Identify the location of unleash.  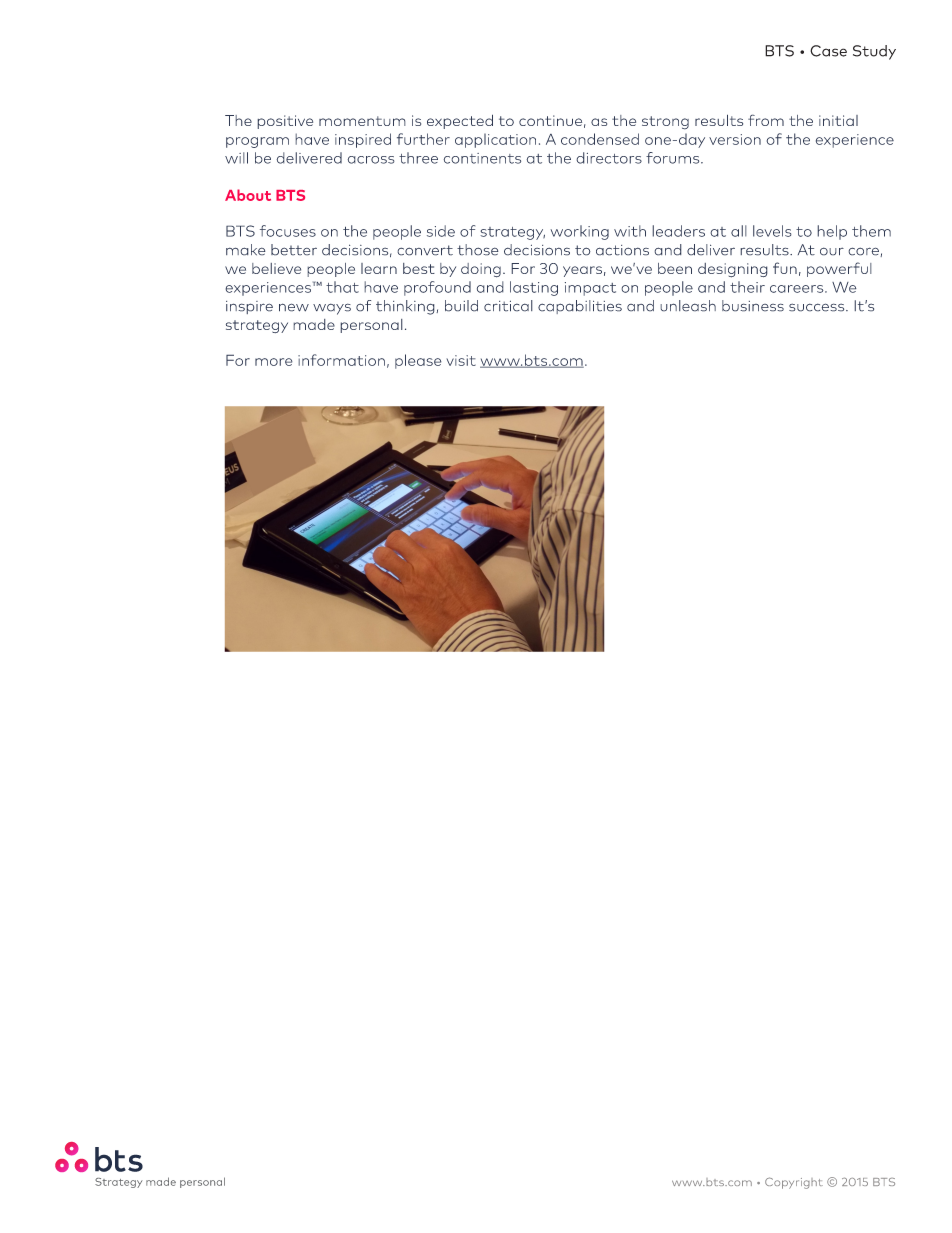
(688, 306).
